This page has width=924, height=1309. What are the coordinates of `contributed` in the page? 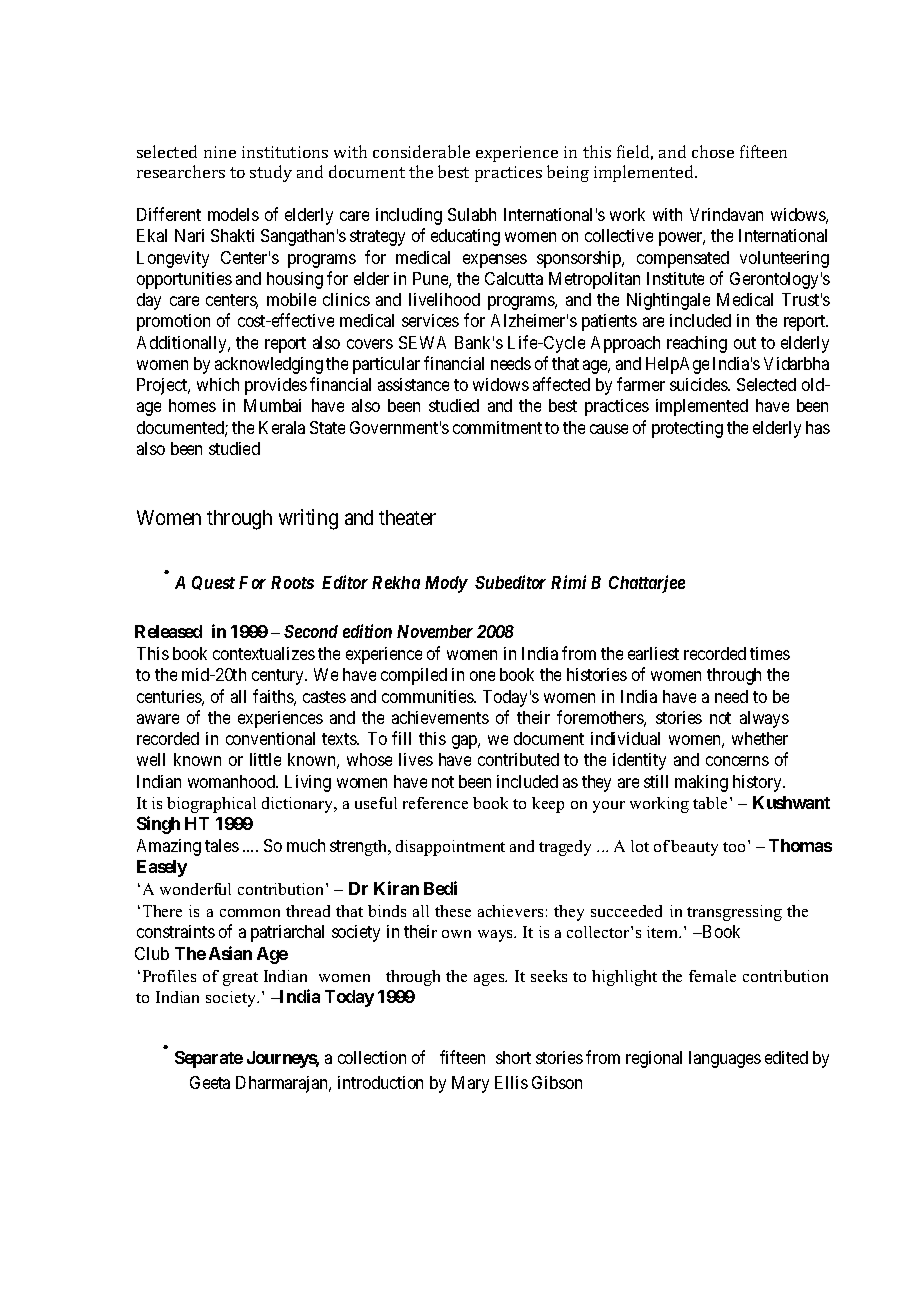 It's located at (518, 759).
